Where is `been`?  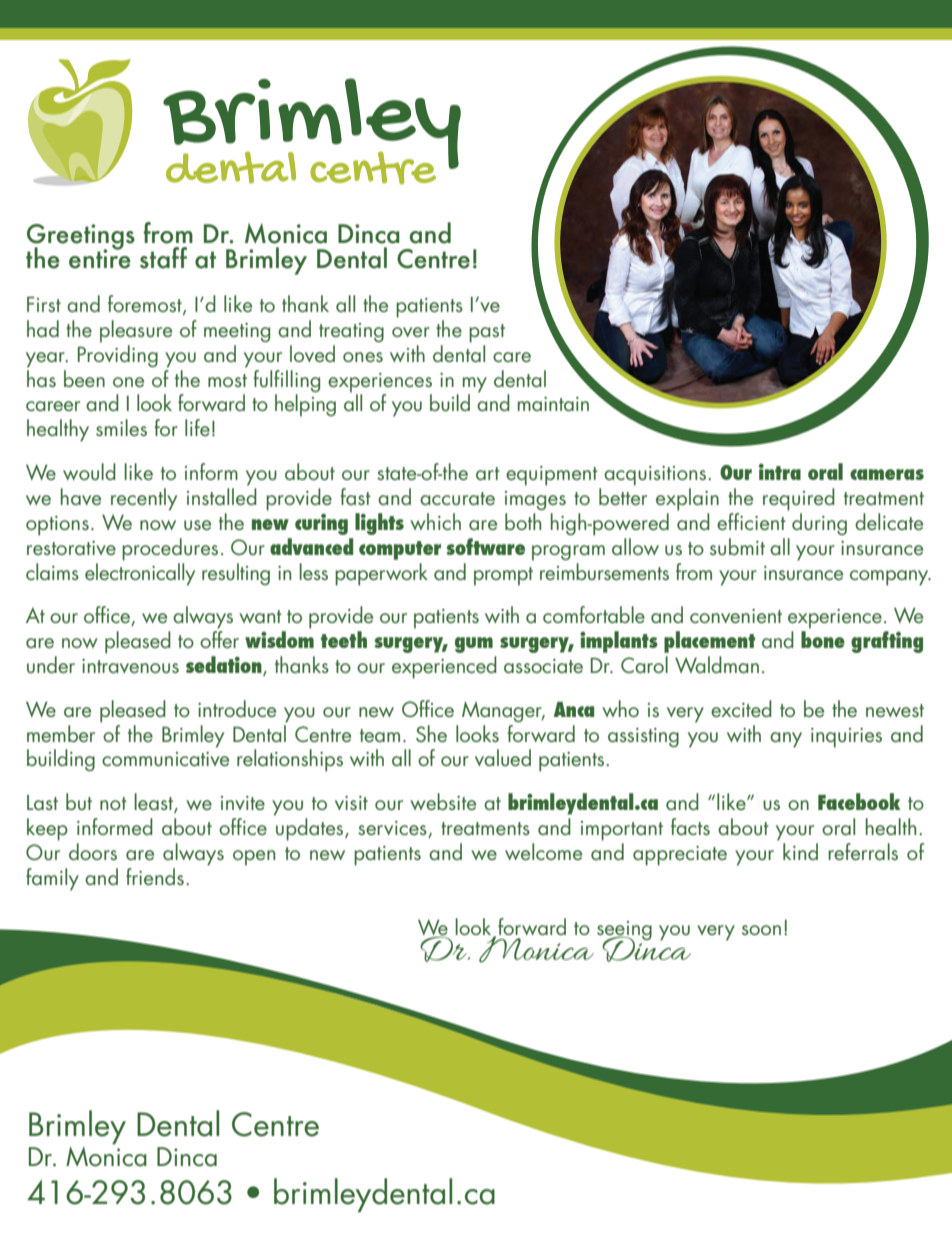 been is located at coordinates (84, 378).
